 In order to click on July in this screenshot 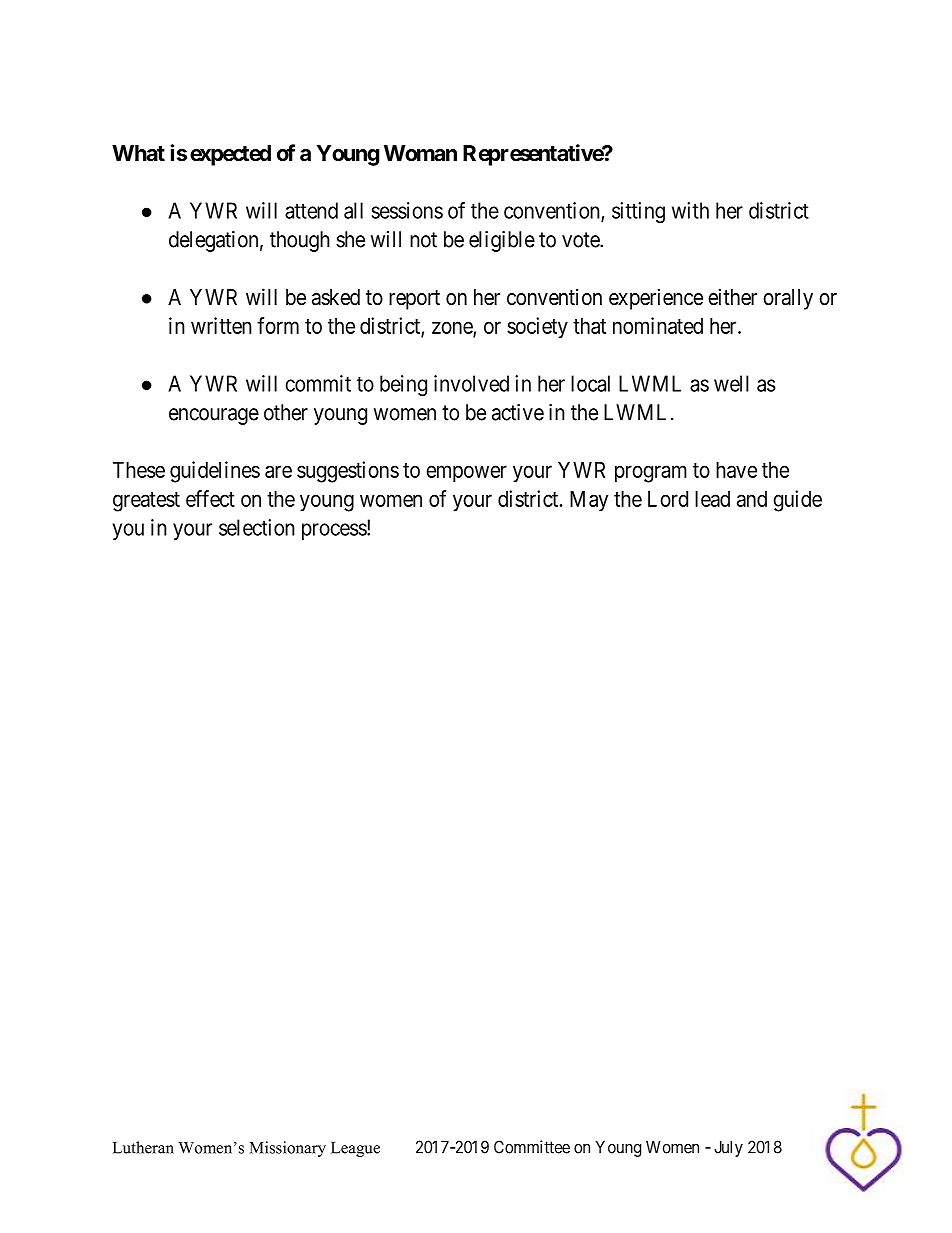, I will do `click(728, 1148)`.
